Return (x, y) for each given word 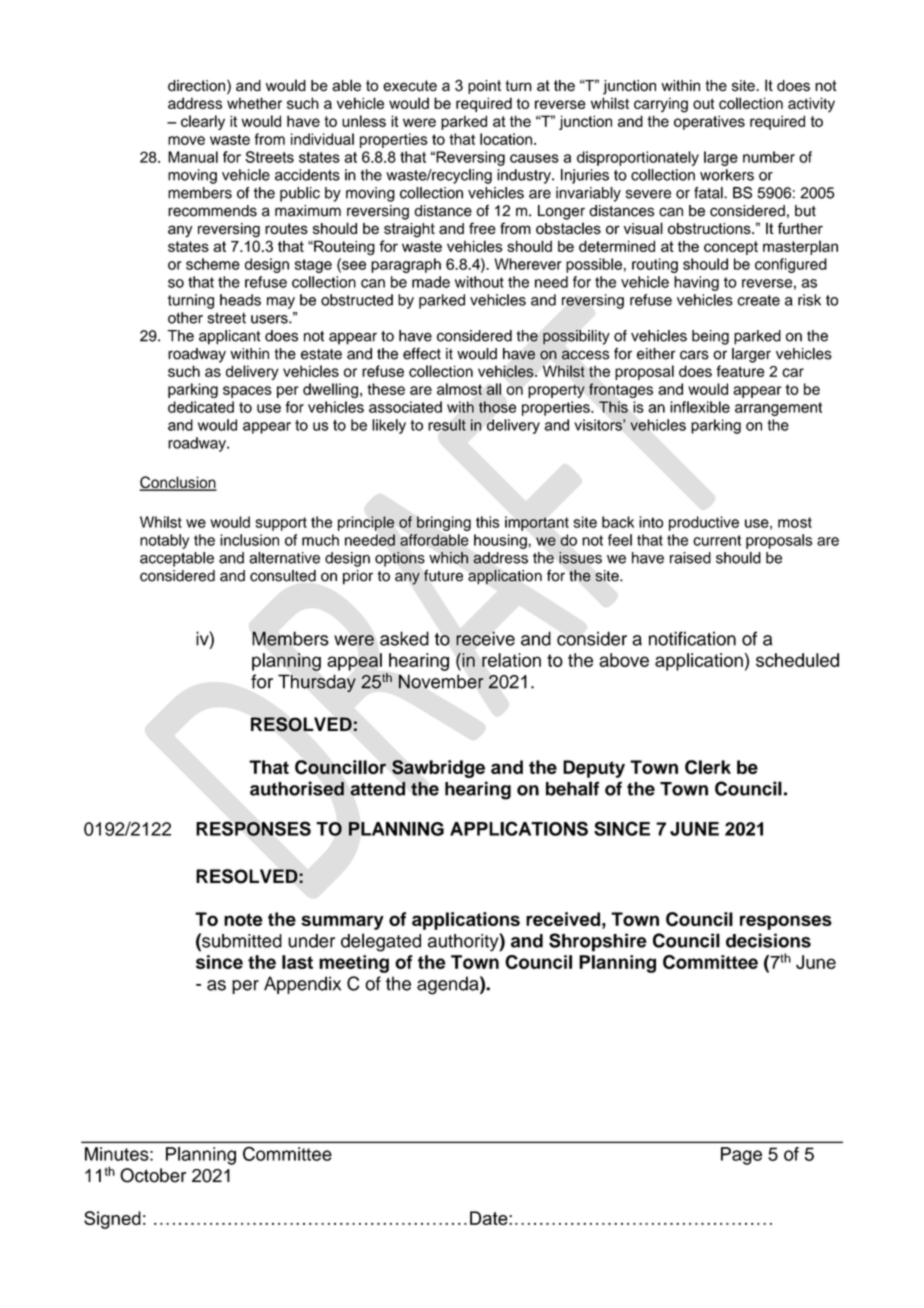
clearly (203, 122)
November (441, 681)
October (153, 1175)
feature (740, 371)
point (484, 87)
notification (692, 638)
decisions (768, 940)
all (494, 389)
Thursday (317, 683)
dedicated (201, 407)
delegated (381, 942)
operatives (709, 122)
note (243, 919)
